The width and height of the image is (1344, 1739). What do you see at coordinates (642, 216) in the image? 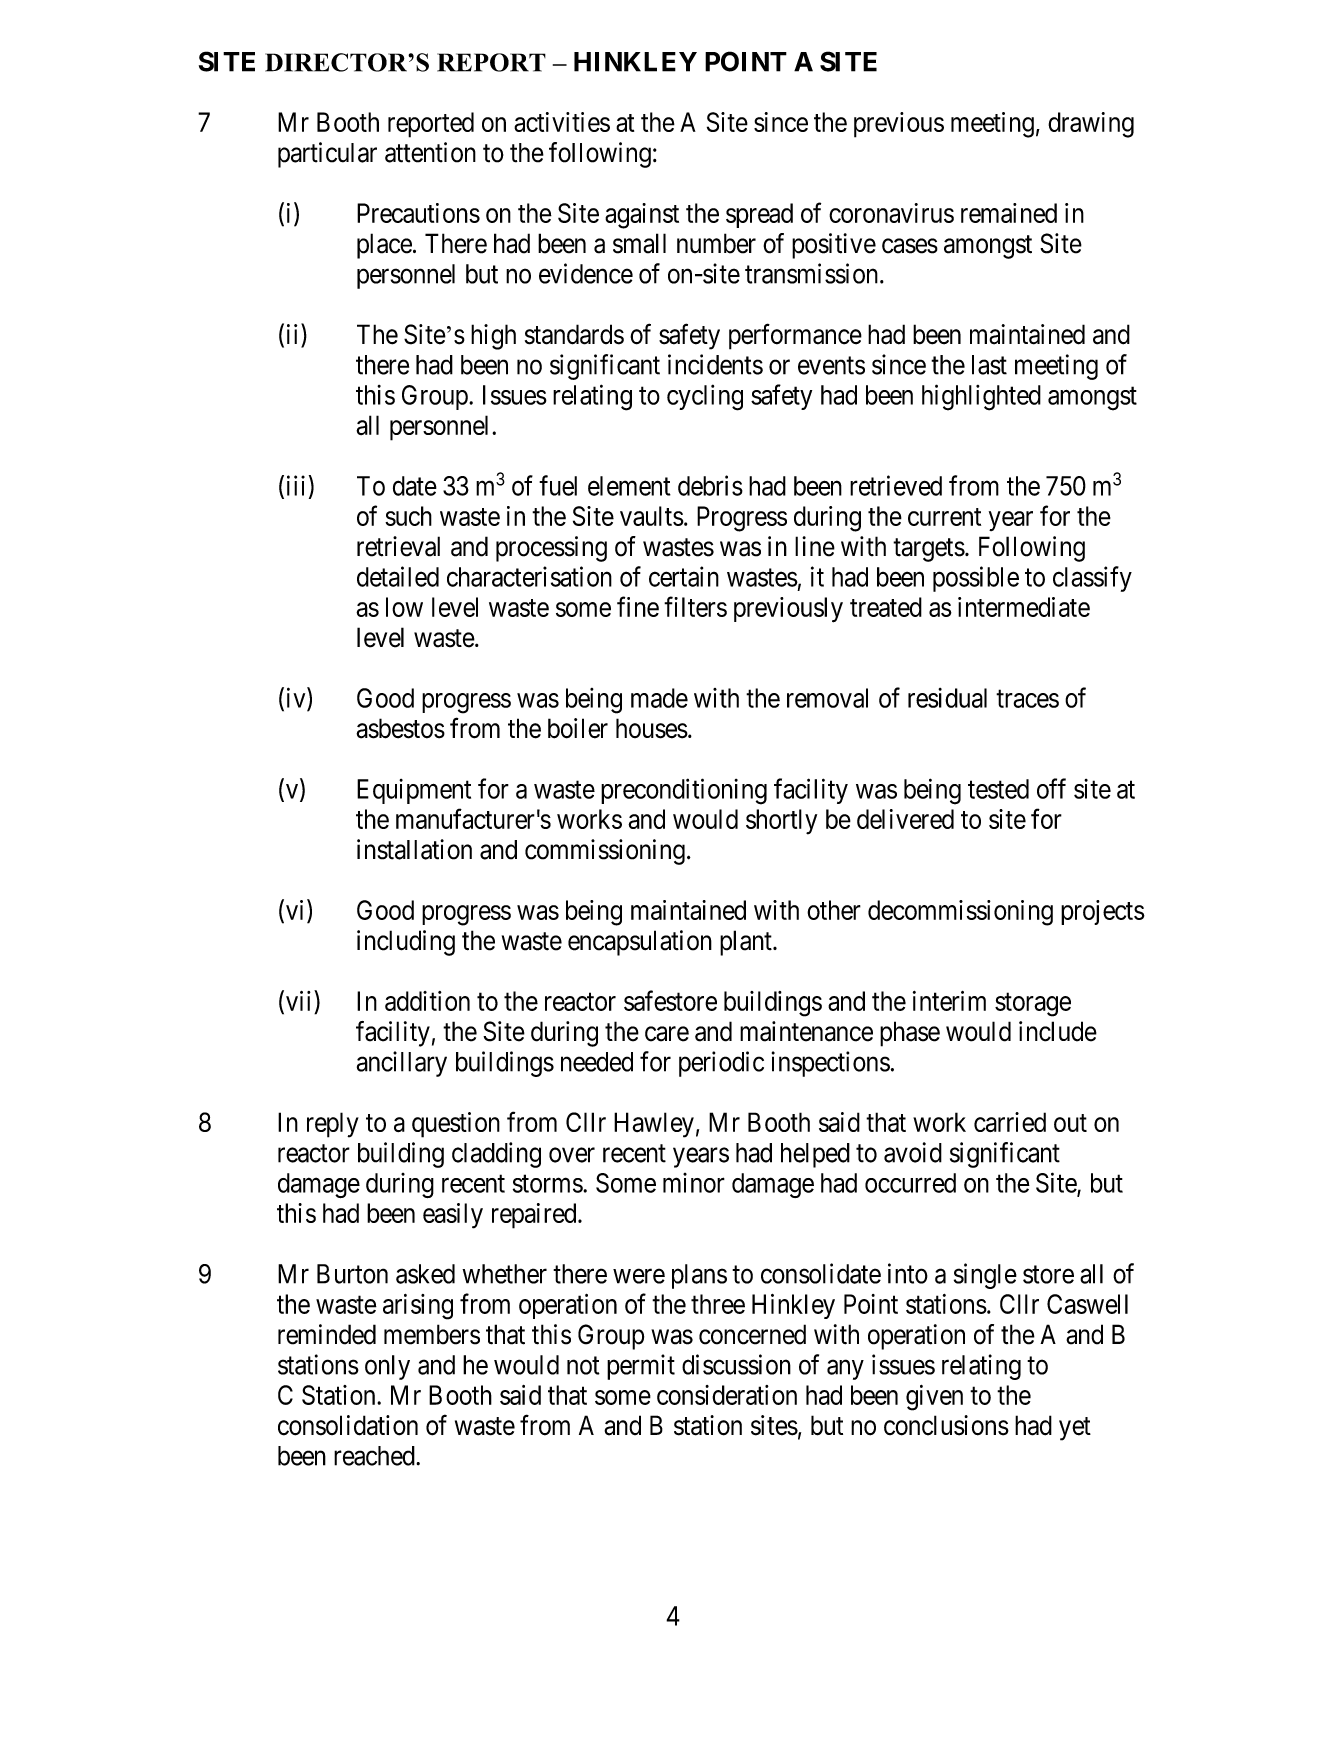
I see `against` at bounding box center [642, 216].
